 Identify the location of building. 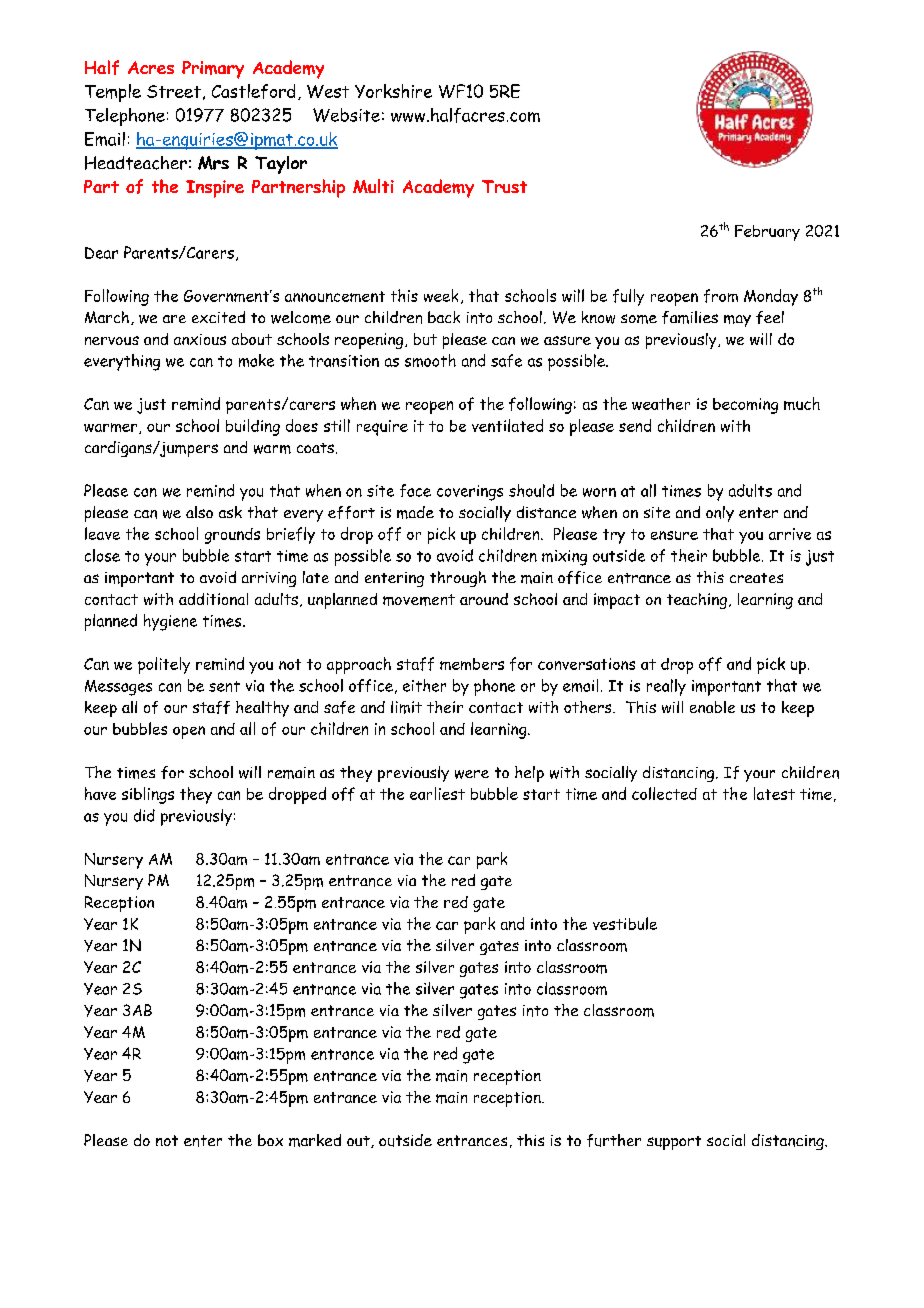
(253, 427).
